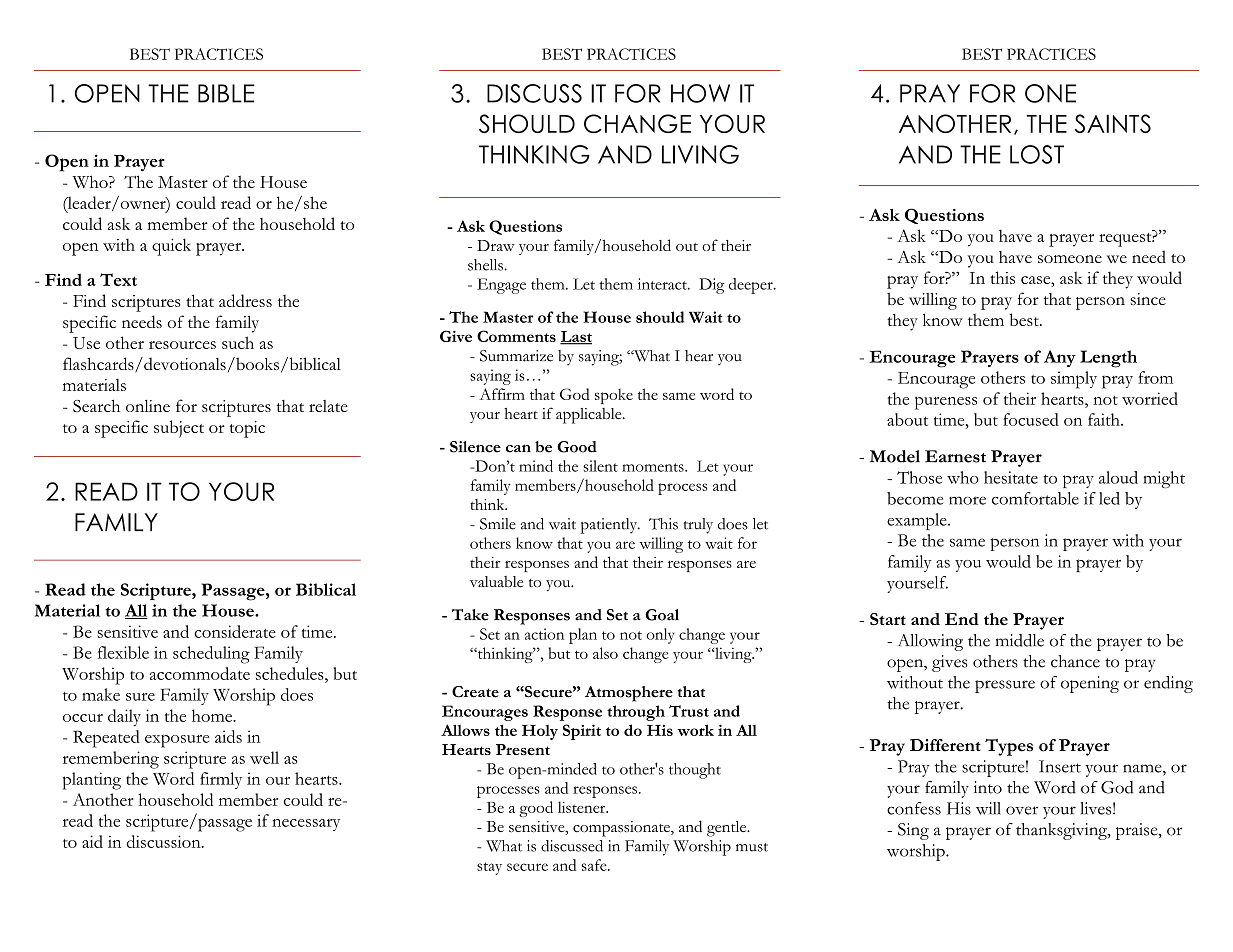 This screenshot has height=952, width=1233. What do you see at coordinates (1020, 640) in the screenshot?
I see `middle` at bounding box center [1020, 640].
